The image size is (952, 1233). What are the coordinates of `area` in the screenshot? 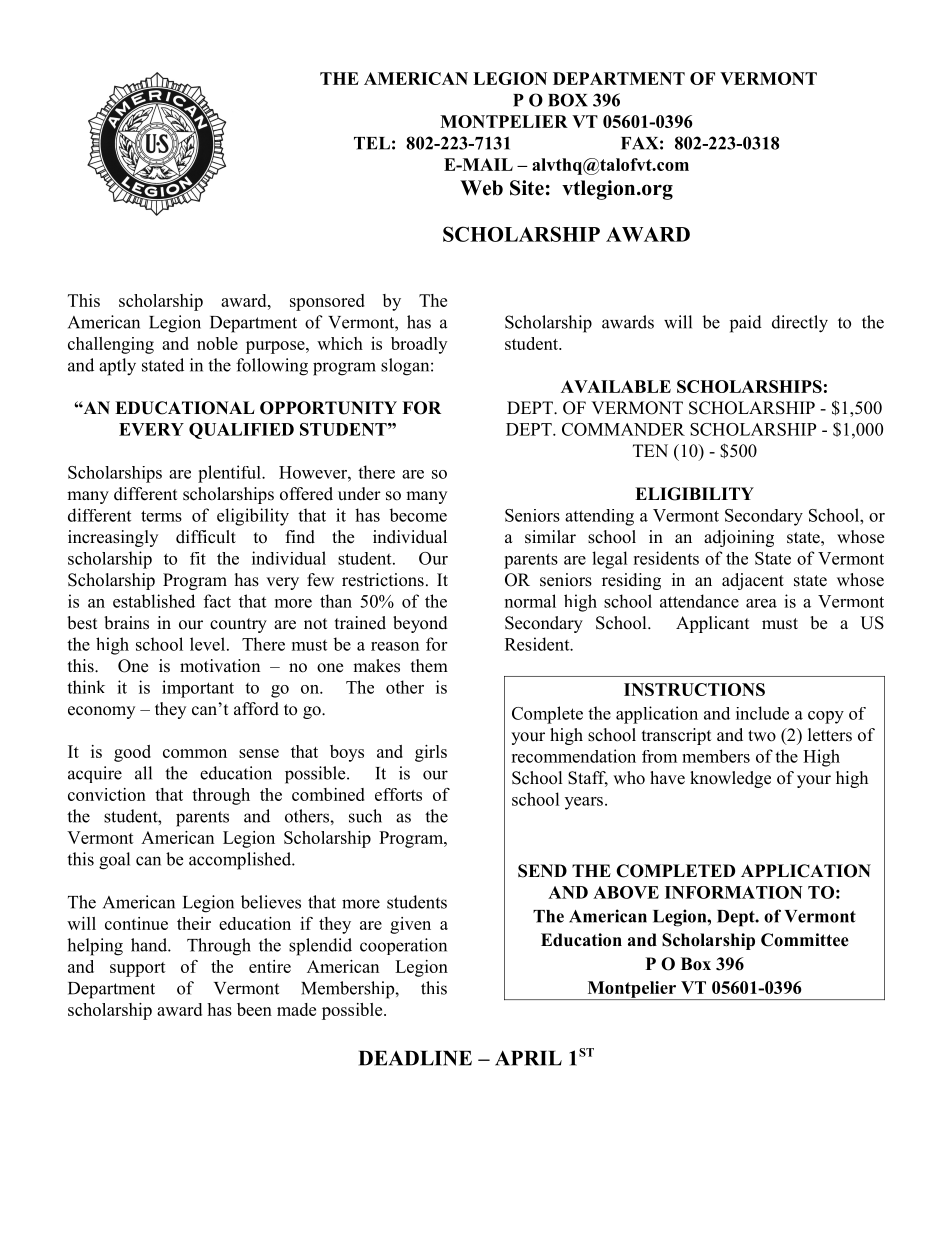 It's located at (761, 603).
